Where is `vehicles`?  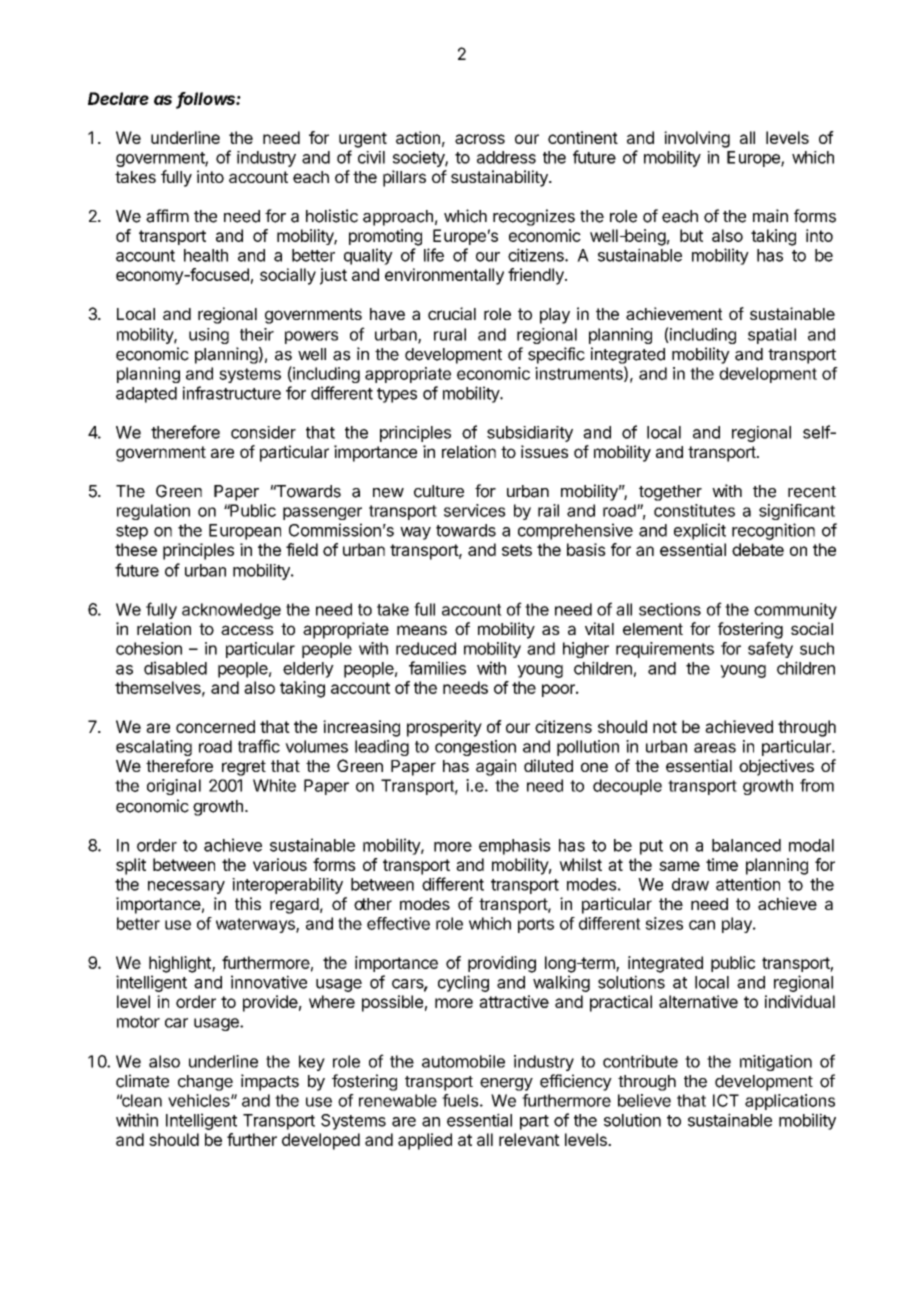
vehicles is located at coordinates (200, 1100).
